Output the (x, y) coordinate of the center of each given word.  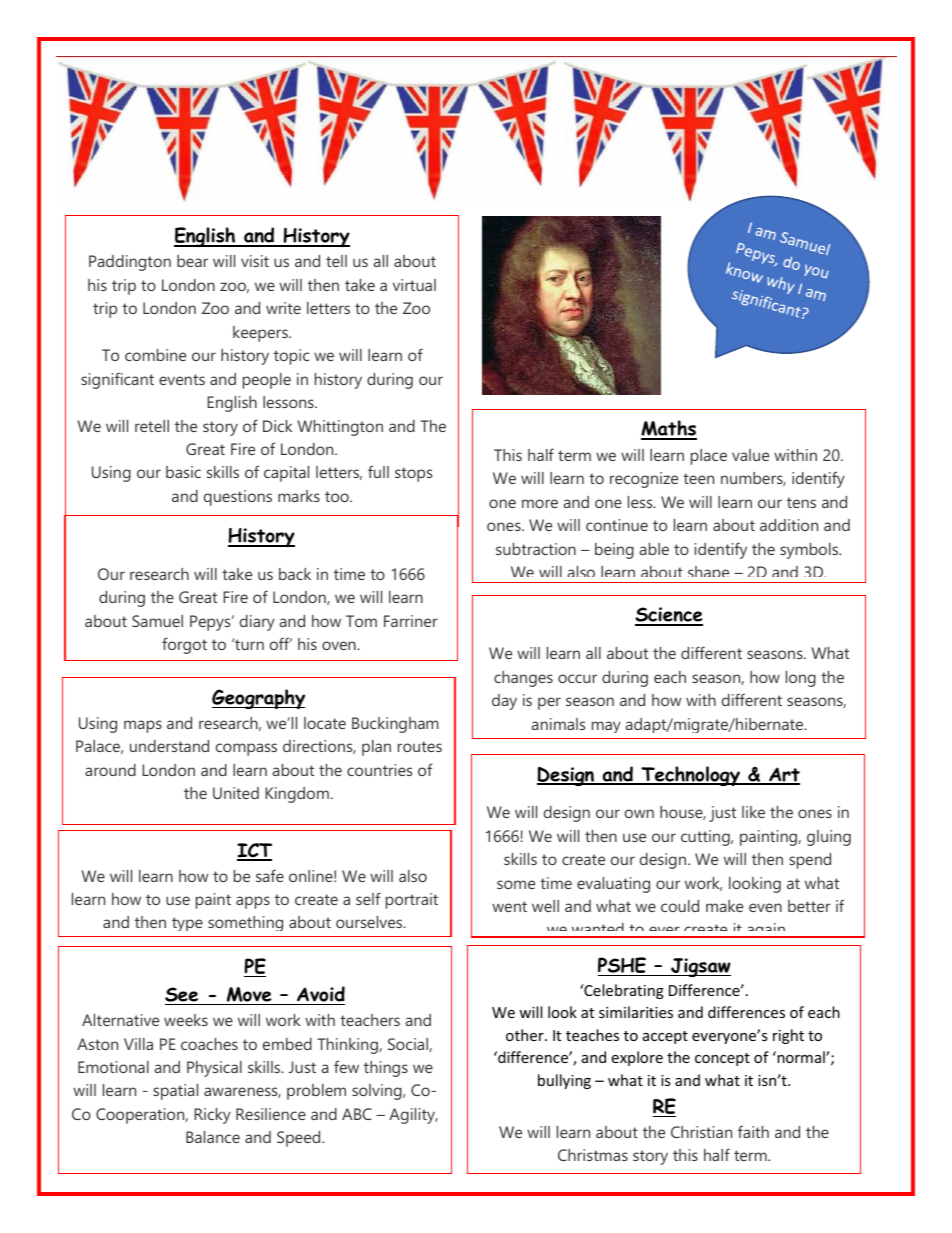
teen (698, 478)
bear (192, 261)
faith (753, 1131)
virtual (414, 285)
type (187, 924)
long (801, 679)
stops (413, 474)
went (509, 906)
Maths (669, 429)
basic (183, 472)
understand (169, 746)
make (724, 906)
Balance (213, 1137)
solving (378, 1092)
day (504, 702)
